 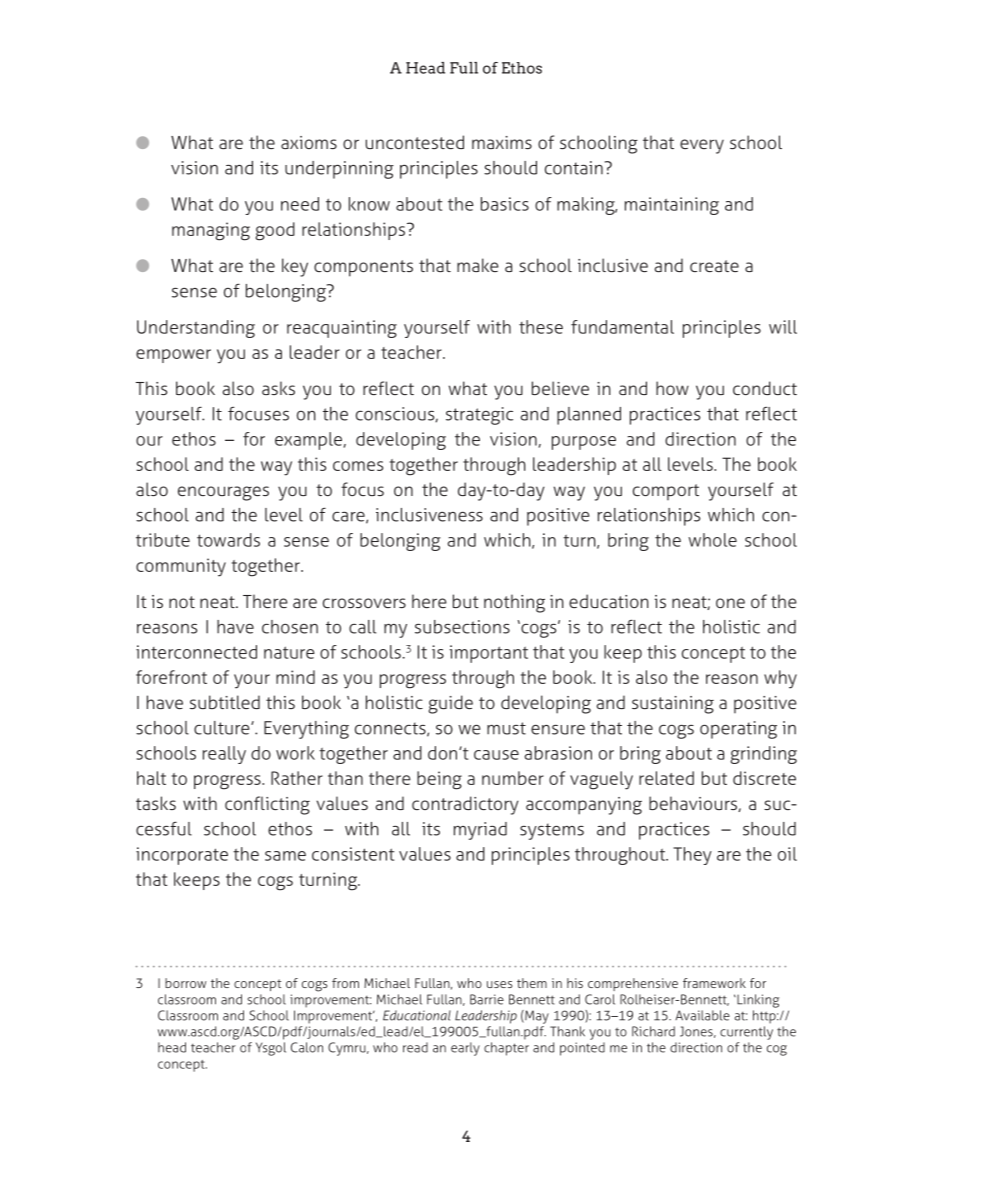 I want to click on need, so click(x=300, y=204).
